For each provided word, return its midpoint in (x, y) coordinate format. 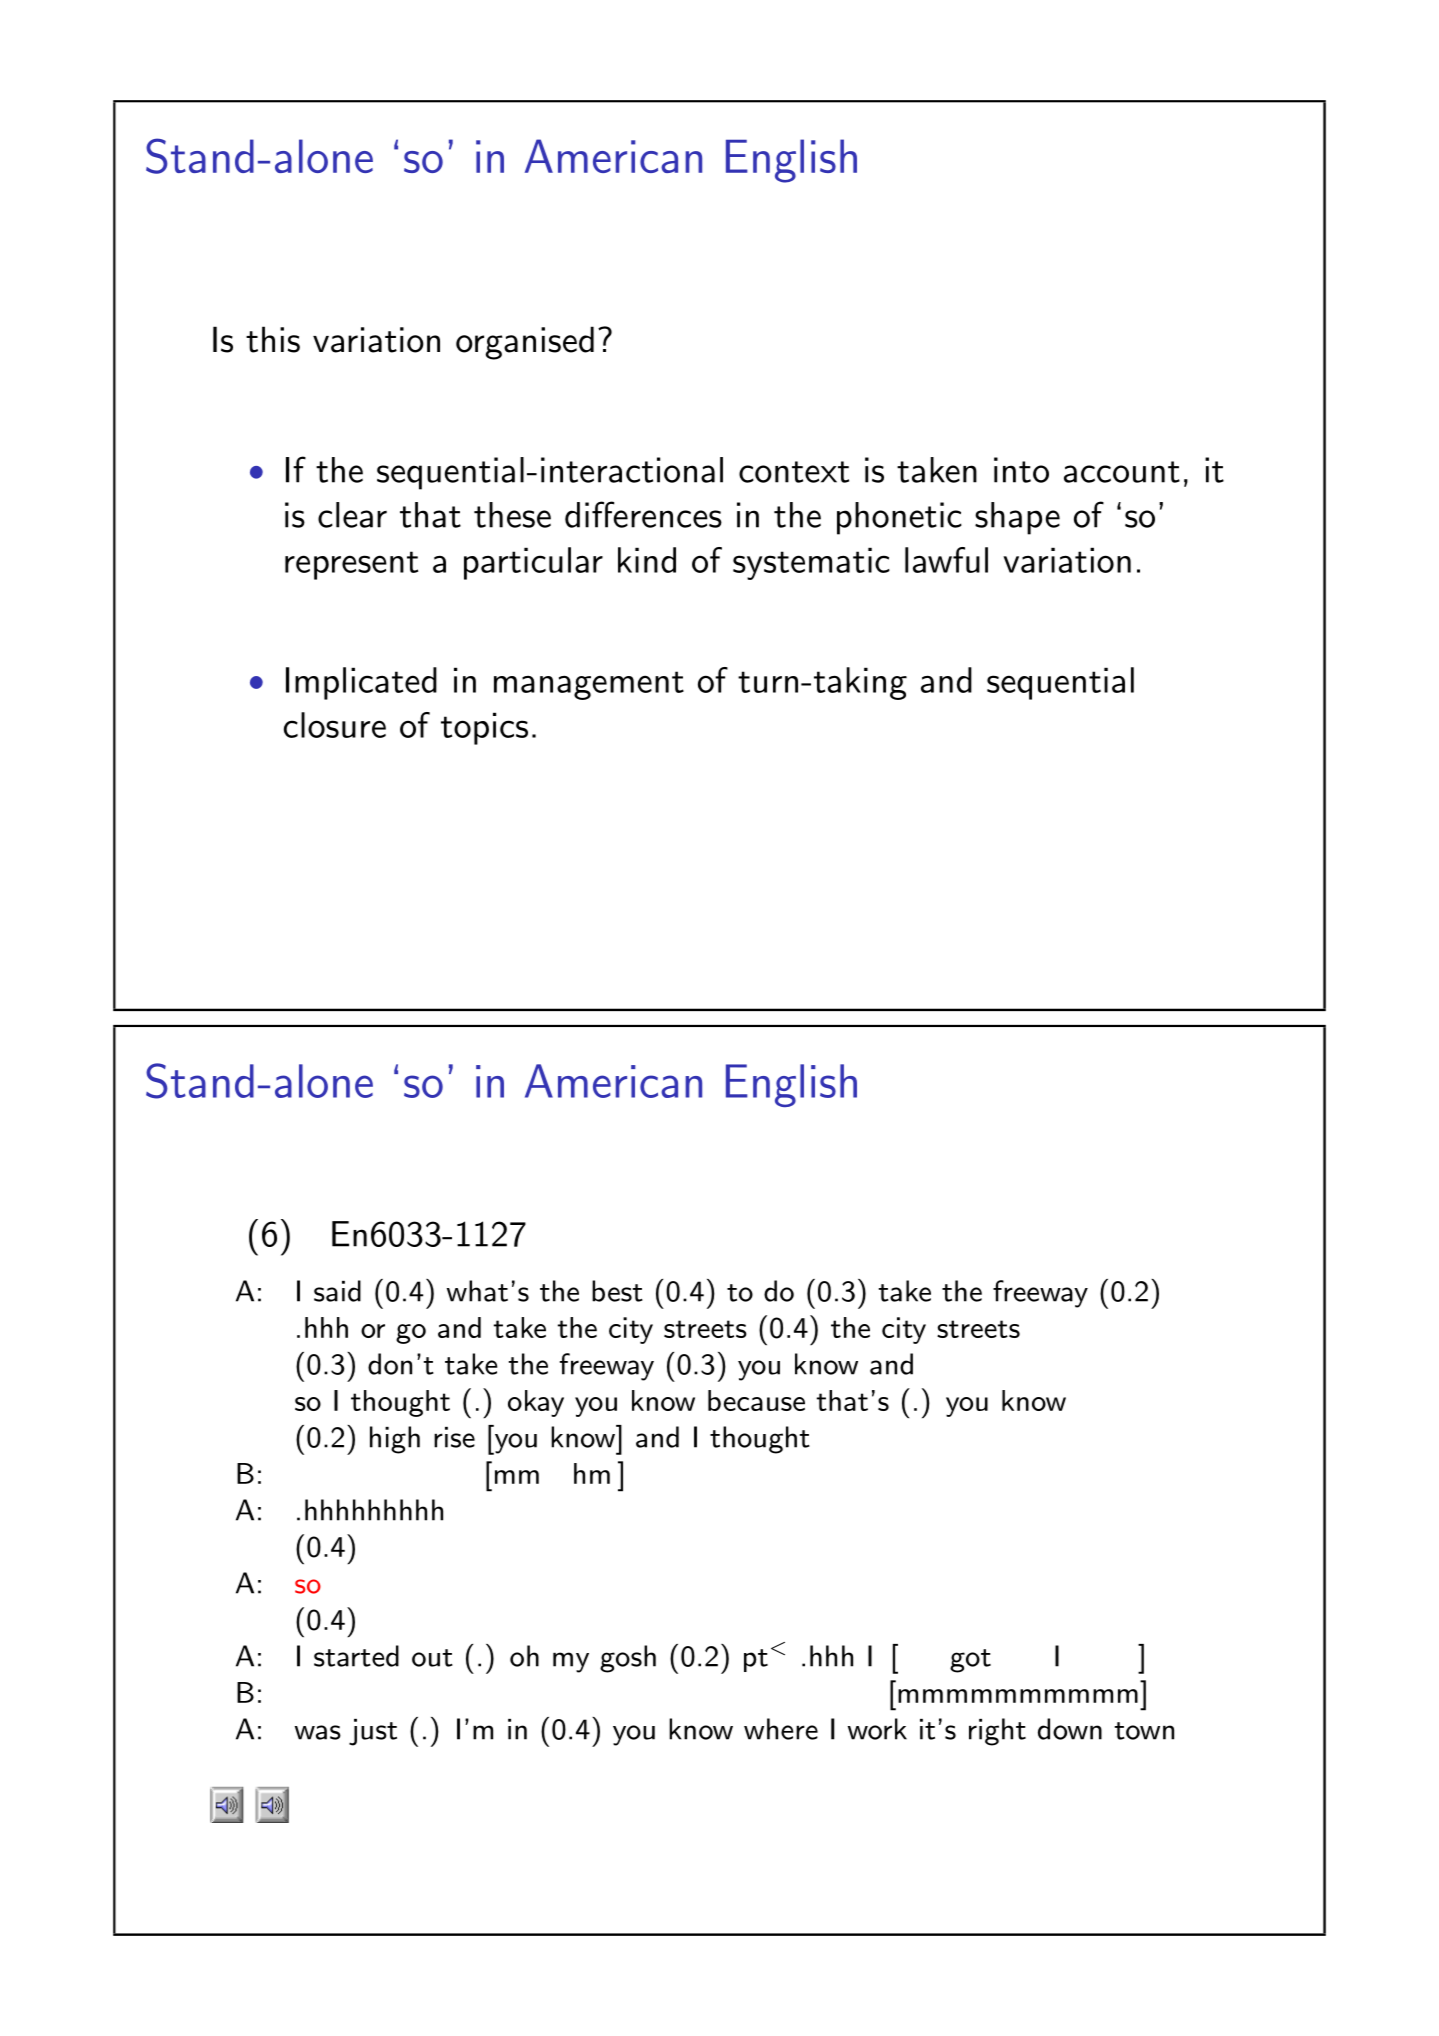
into (1021, 470)
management (589, 685)
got (970, 1661)
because (756, 1400)
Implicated (361, 683)
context (794, 472)
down (1070, 1729)
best (617, 1291)
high (395, 1440)
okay (536, 1403)
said (337, 1291)
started (356, 1656)
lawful (946, 560)
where (781, 1729)
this (273, 339)
